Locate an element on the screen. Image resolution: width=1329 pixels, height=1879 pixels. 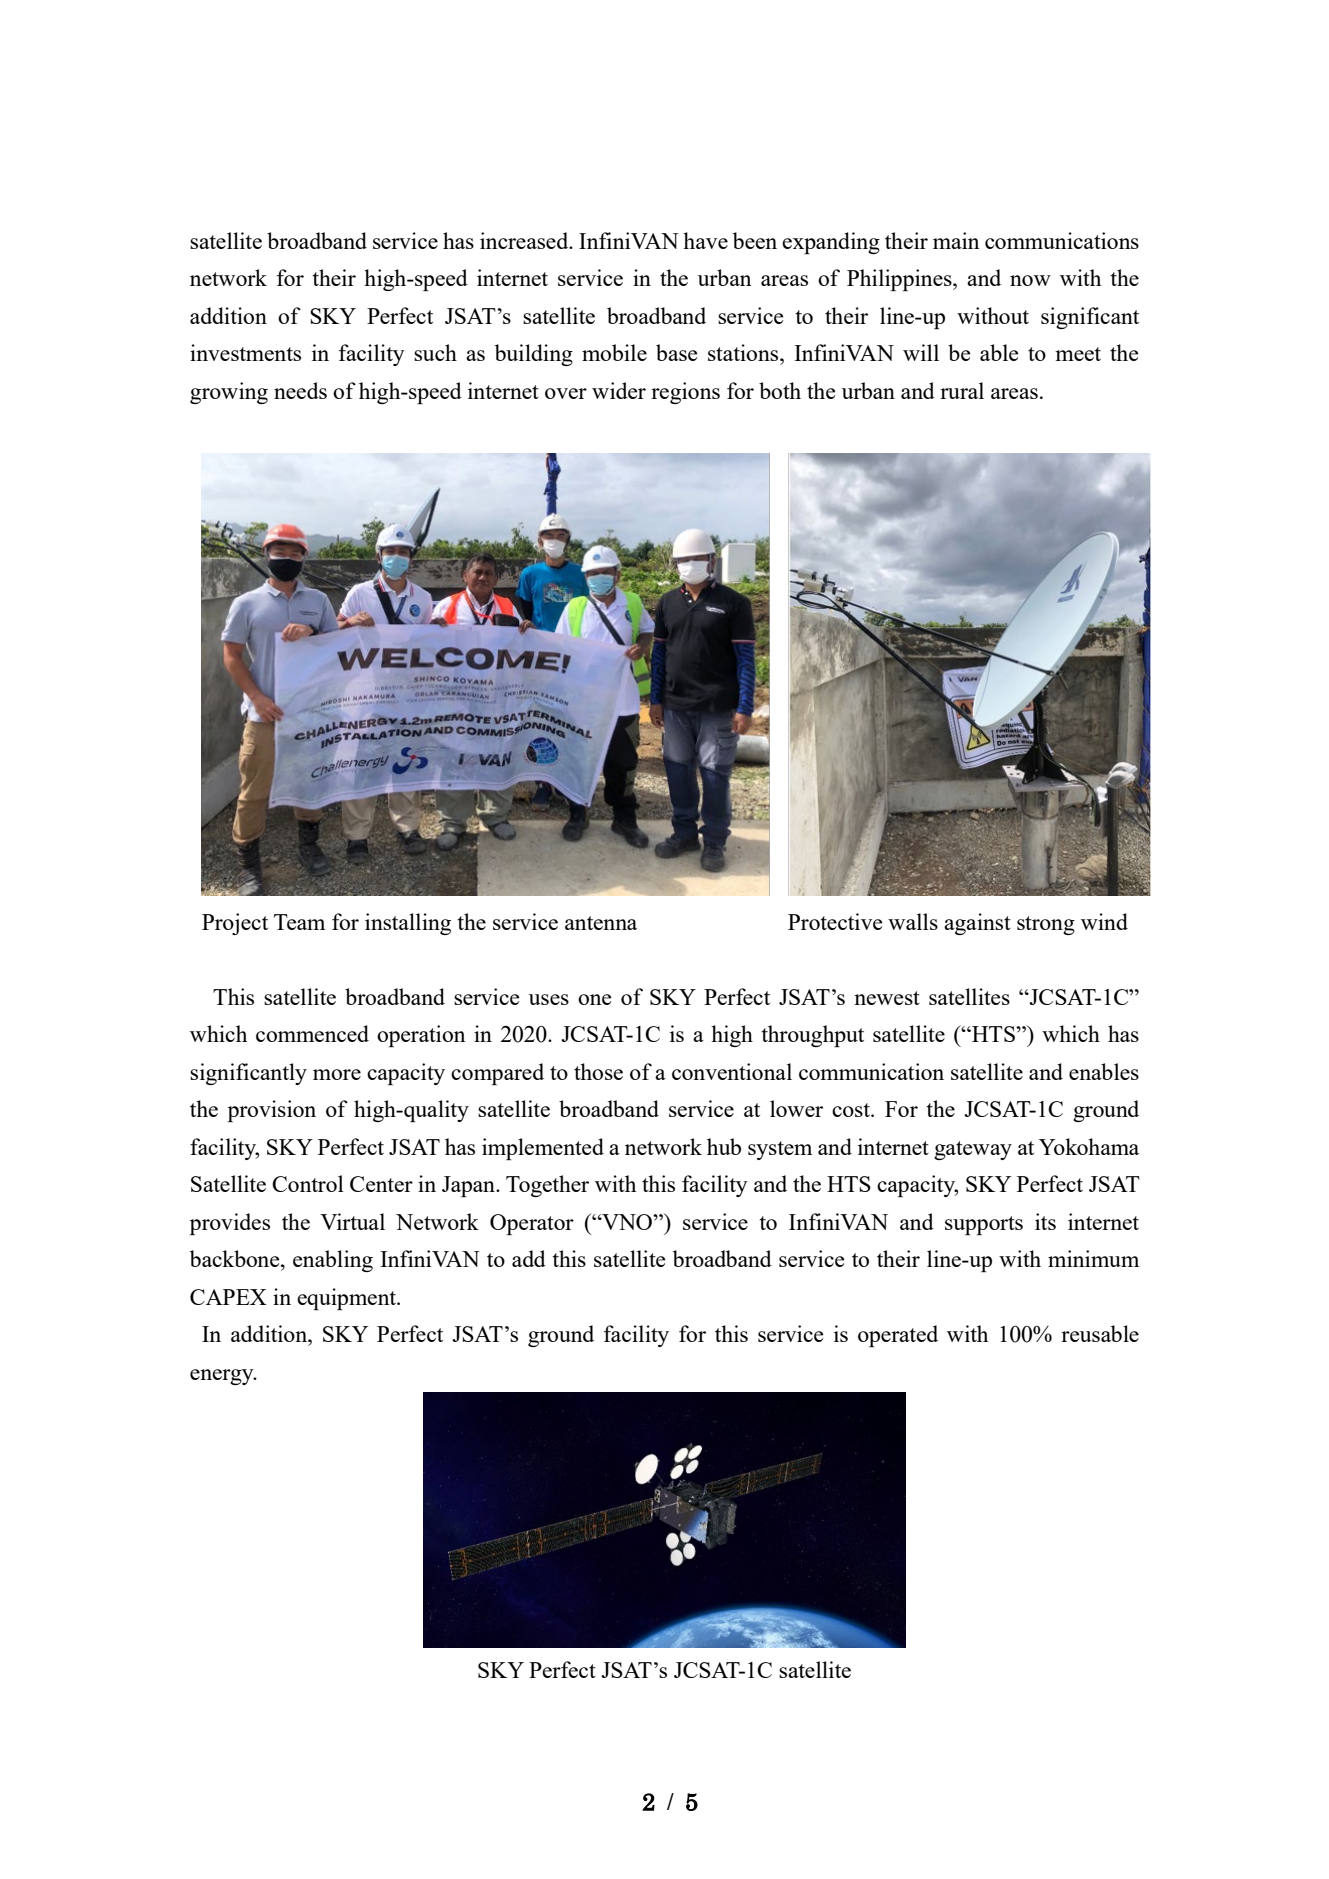
commenced is located at coordinates (312, 1033).
